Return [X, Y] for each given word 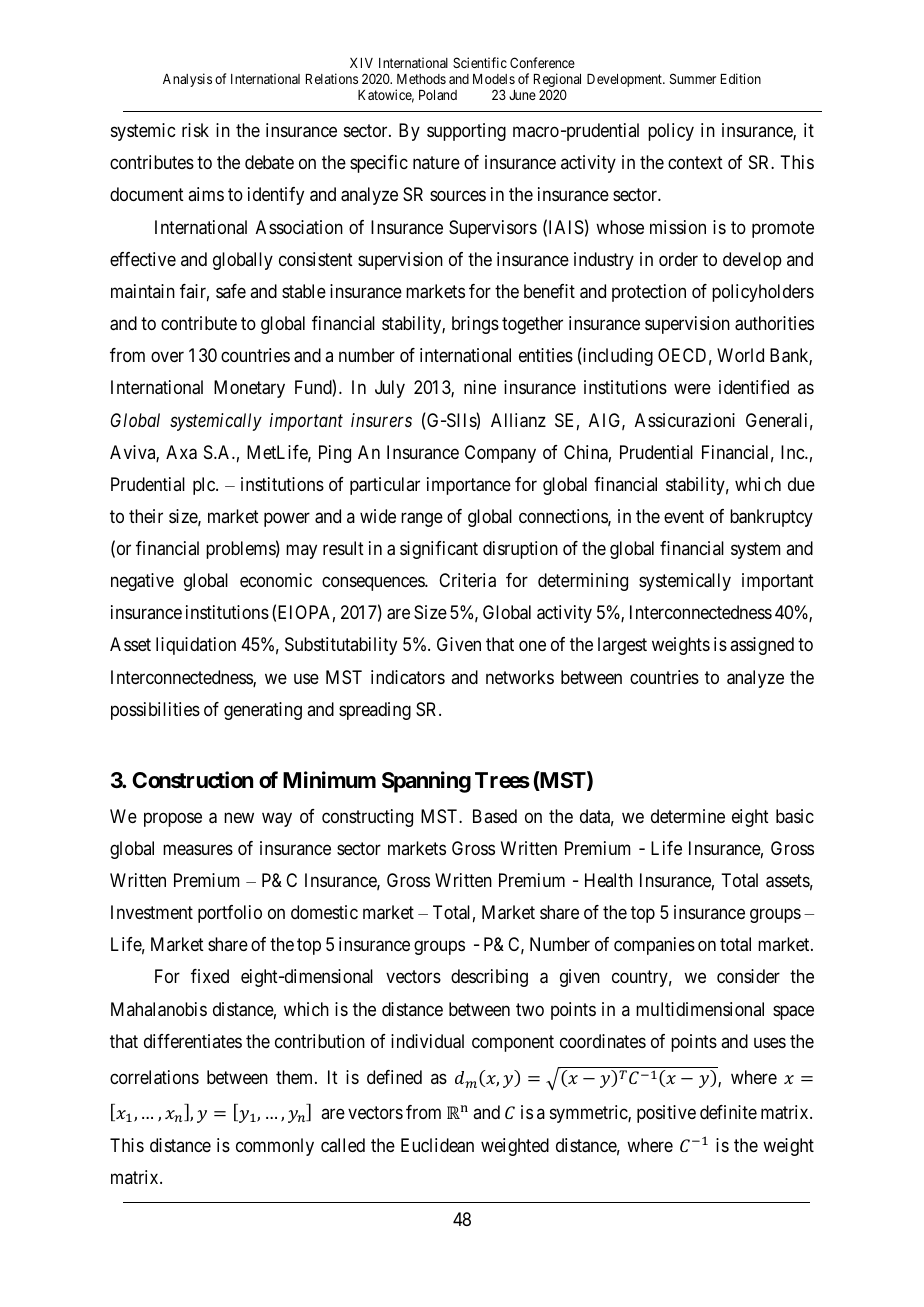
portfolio [230, 914]
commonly [275, 1147]
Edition [741, 78]
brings [475, 325]
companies [654, 946]
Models [494, 79]
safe [231, 291]
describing [489, 978]
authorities [774, 323]
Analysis [187, 80]
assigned [762, 646]
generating [263, 711]
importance [469, 486]
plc [205, 486]
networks [520, 677]
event [684, 516]
